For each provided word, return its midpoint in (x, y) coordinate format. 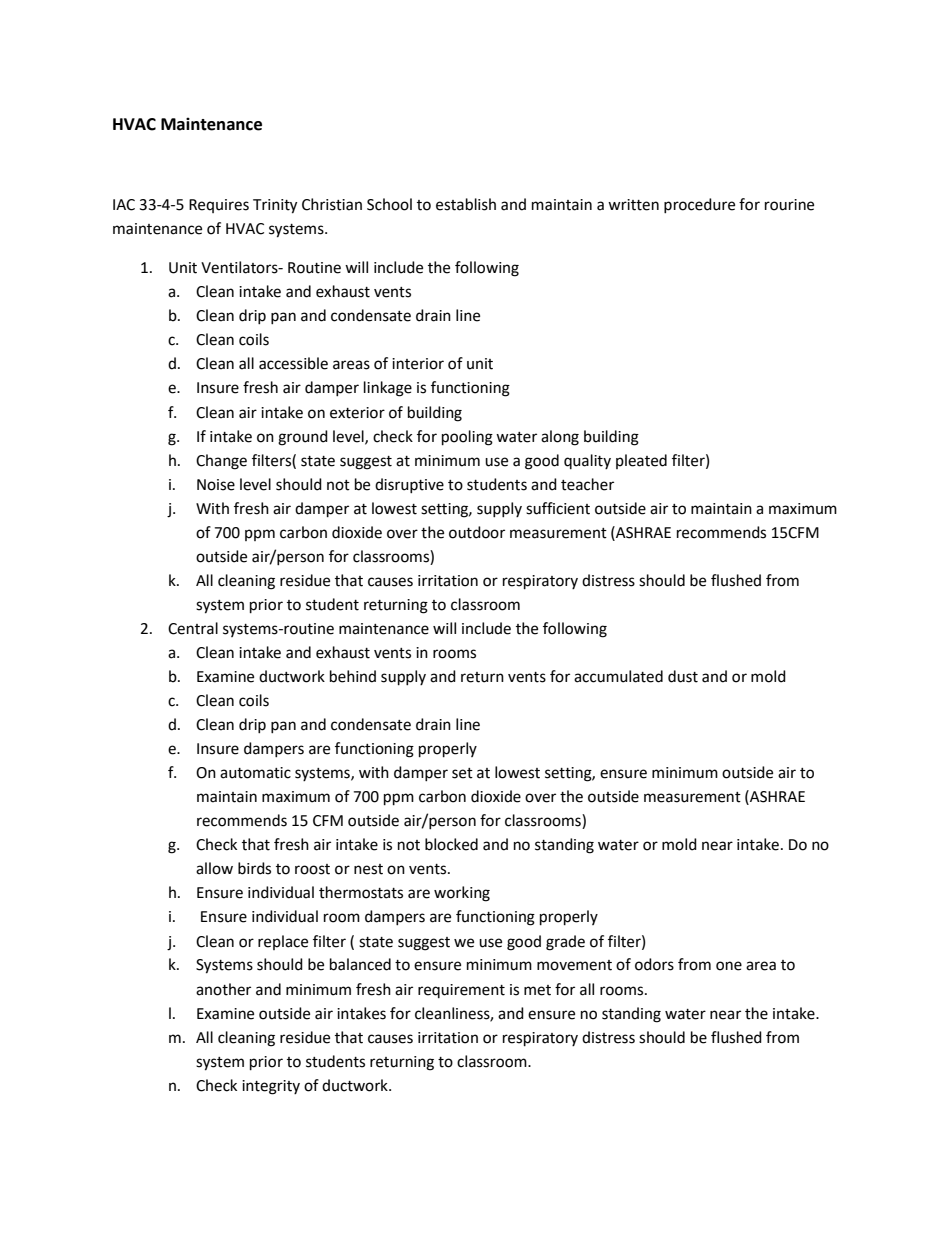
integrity (271, 1087)
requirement (461, 991)
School (389, 204)
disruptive (409, 485)
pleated (641, 461)
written (633, 205)
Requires (219, 206)
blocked (451, 844)
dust (683, 676)
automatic (255, 773)
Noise (216, 485)
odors (654, 964)
